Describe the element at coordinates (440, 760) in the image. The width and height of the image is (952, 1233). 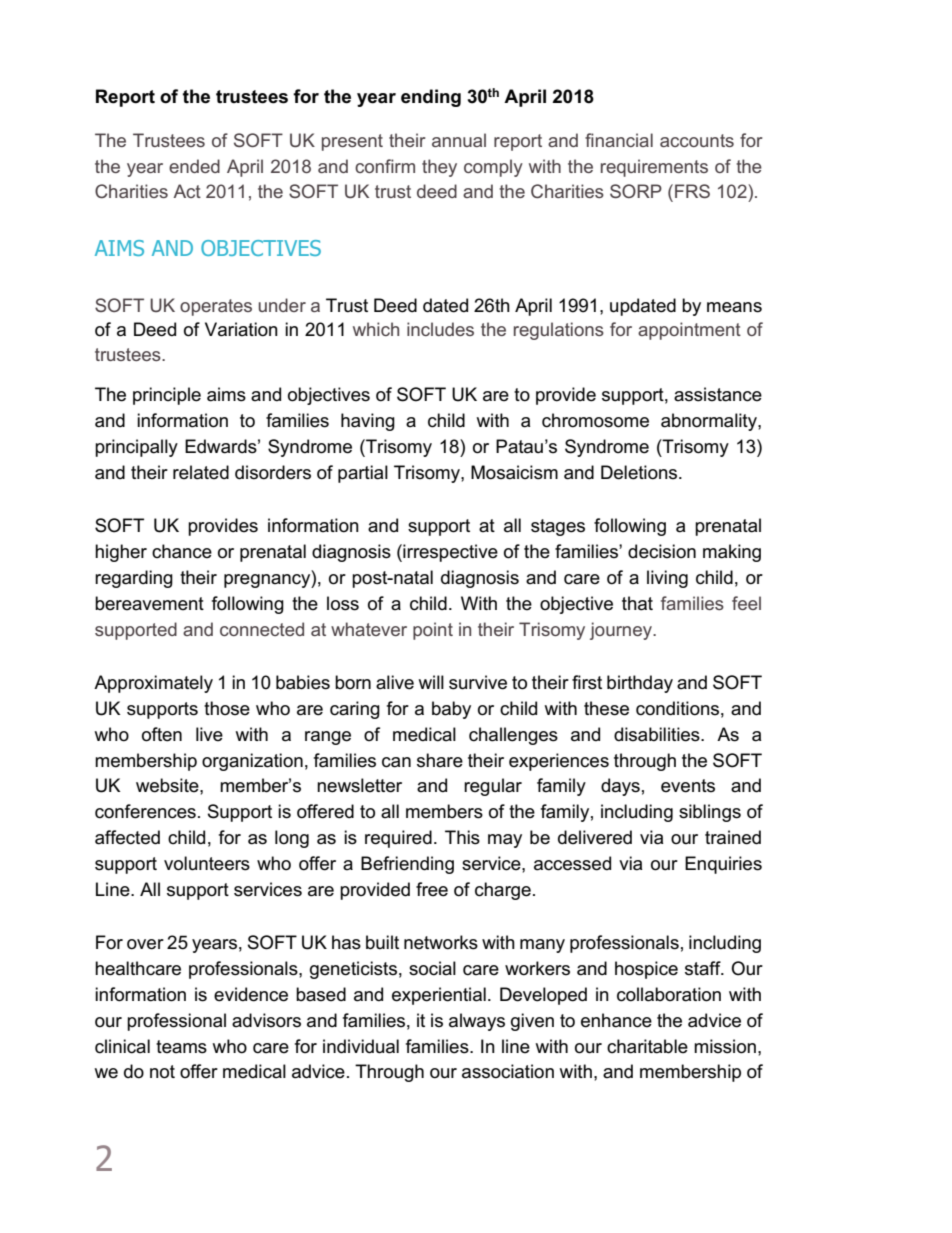
I see `share` at that location.
